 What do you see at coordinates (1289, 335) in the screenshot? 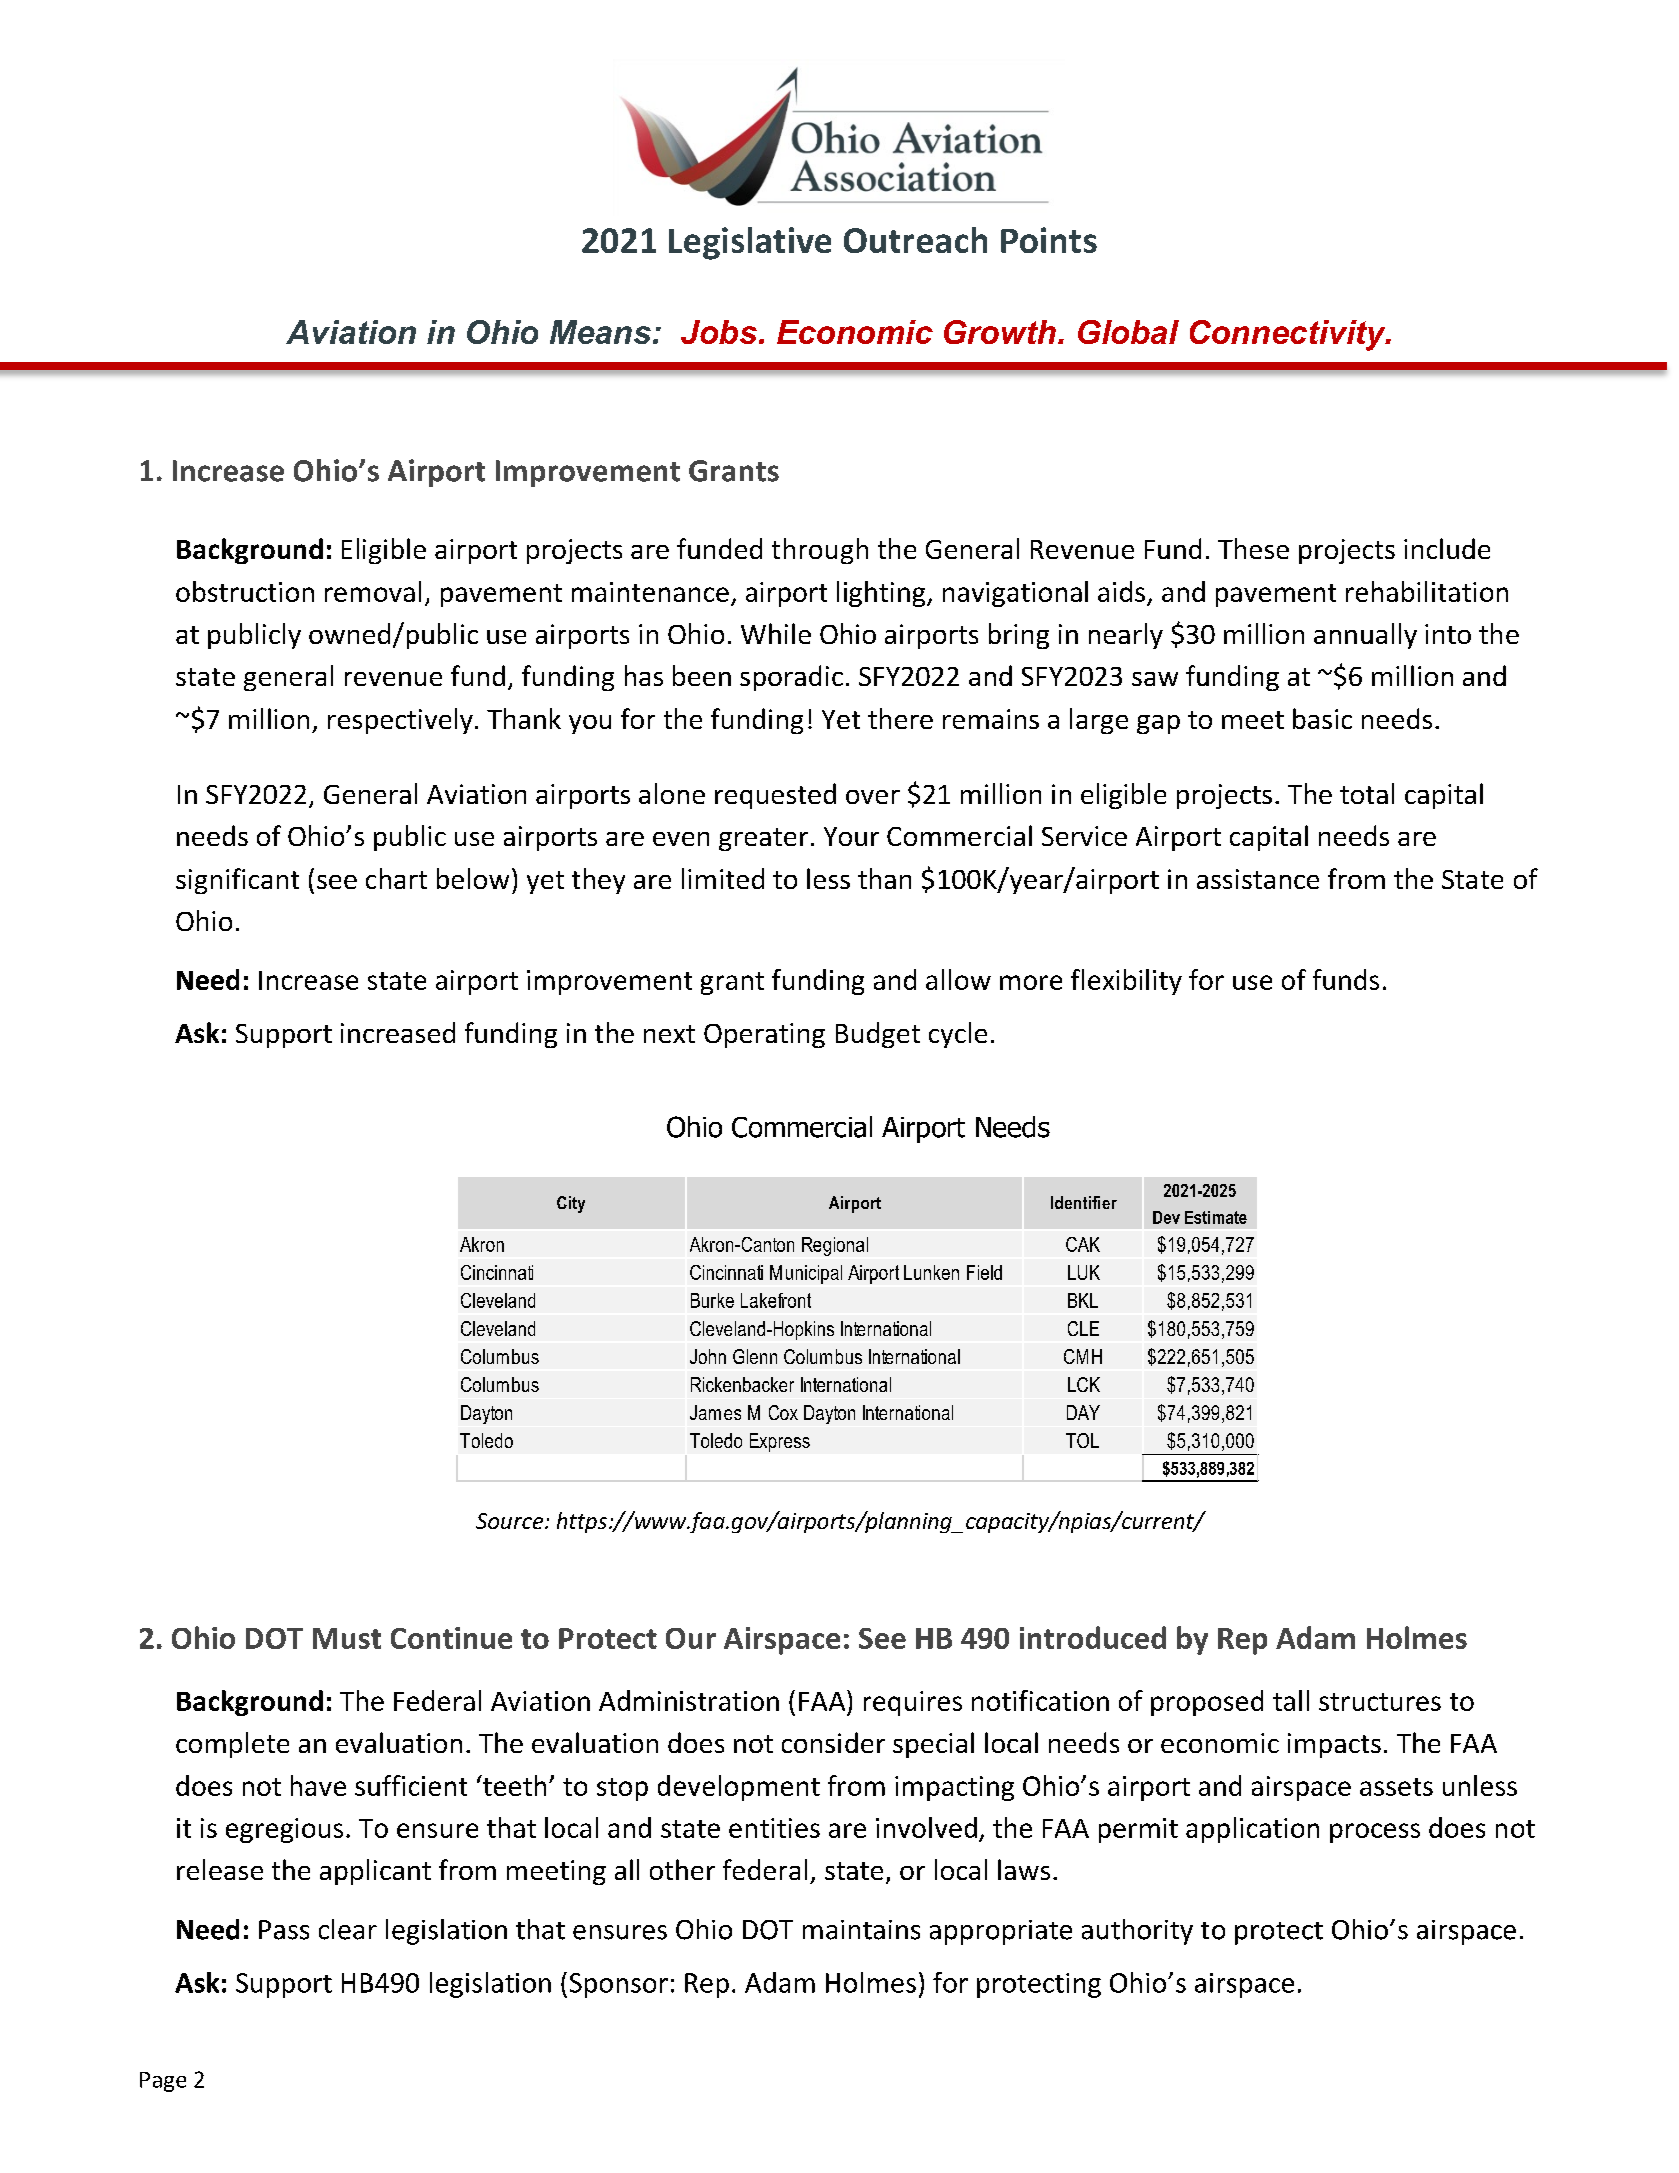
I see `Connectivity` at bounding box center [1289, 335].
